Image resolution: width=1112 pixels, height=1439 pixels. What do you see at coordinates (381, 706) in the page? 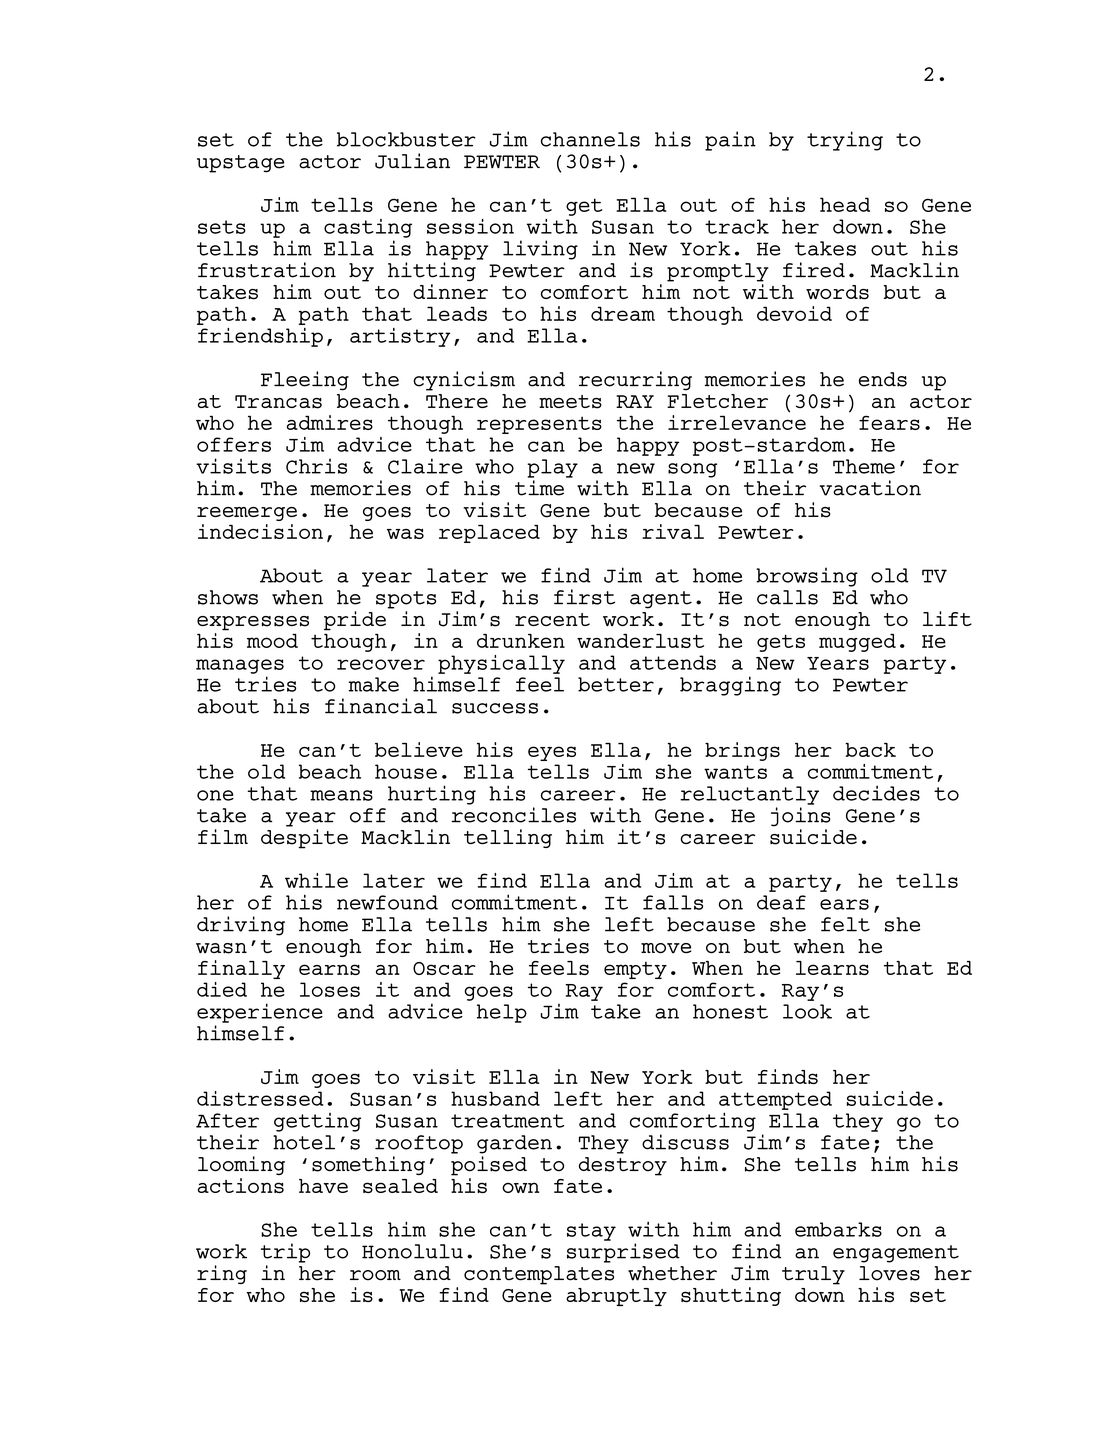
I see `financial` at bounding box center [381, 706].
